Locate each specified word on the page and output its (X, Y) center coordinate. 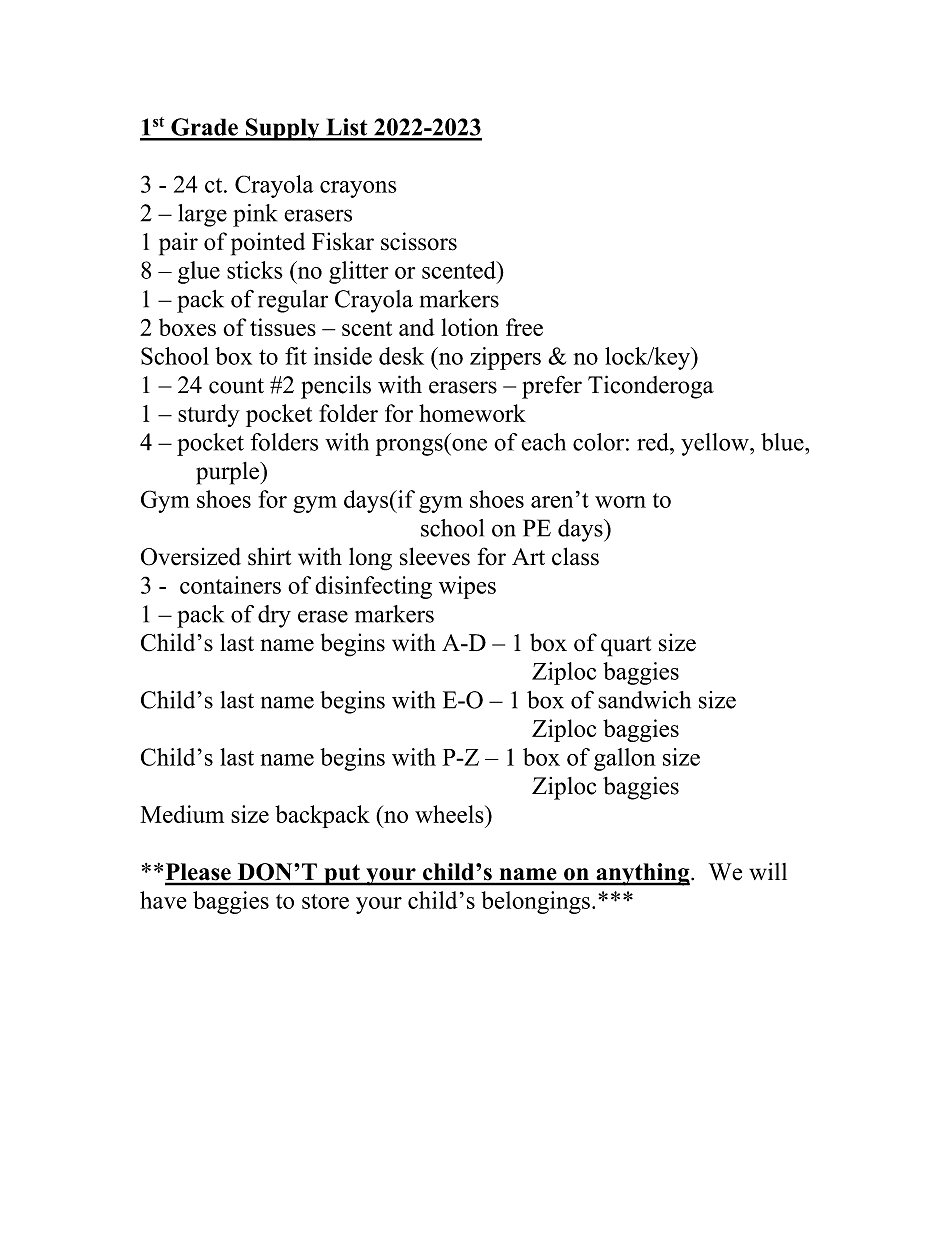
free (524, 327)
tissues (283, 327)
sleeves (435, 556)
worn (620, 502)
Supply (283, 129)
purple (228, 473)
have (163, 900)
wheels (450, 814)
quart (626, 646)
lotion (470, 327)
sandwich (644, 700)
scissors (419, 241)
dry (274, 616)
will (768, 871)
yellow (716, 444)
